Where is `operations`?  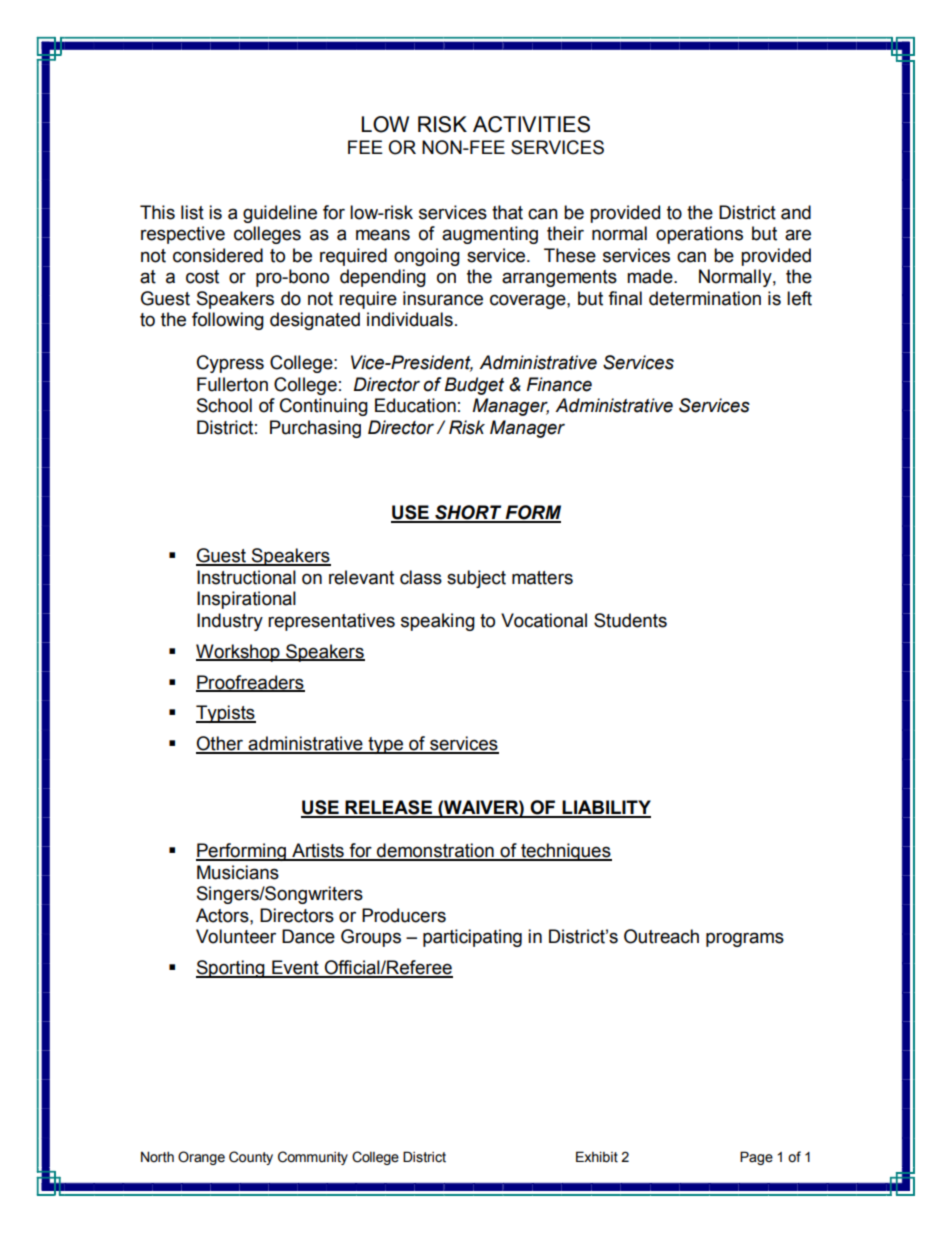
operations is located at coordinates (699, 235).
